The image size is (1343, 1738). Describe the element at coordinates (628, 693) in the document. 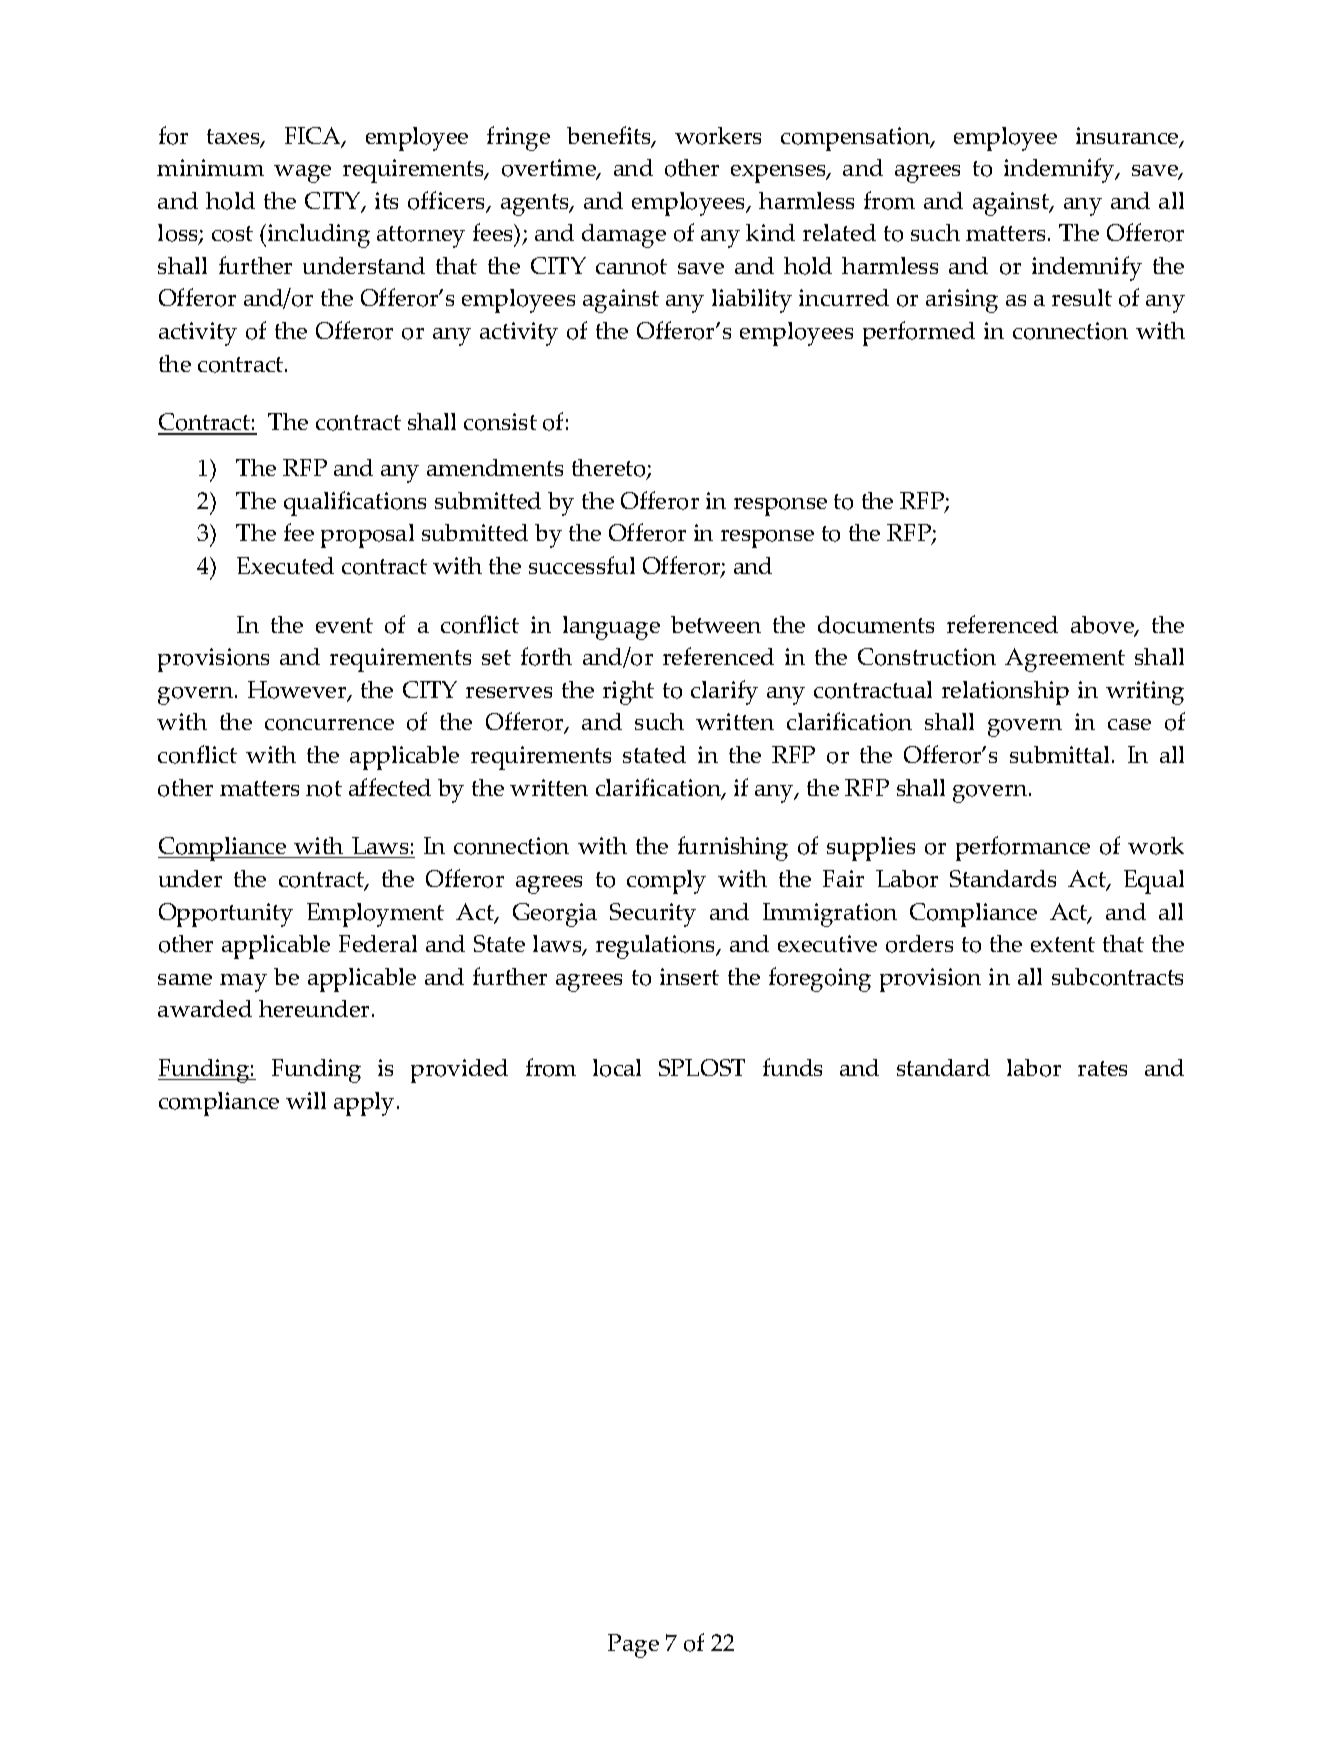

I see `right` at that location.
